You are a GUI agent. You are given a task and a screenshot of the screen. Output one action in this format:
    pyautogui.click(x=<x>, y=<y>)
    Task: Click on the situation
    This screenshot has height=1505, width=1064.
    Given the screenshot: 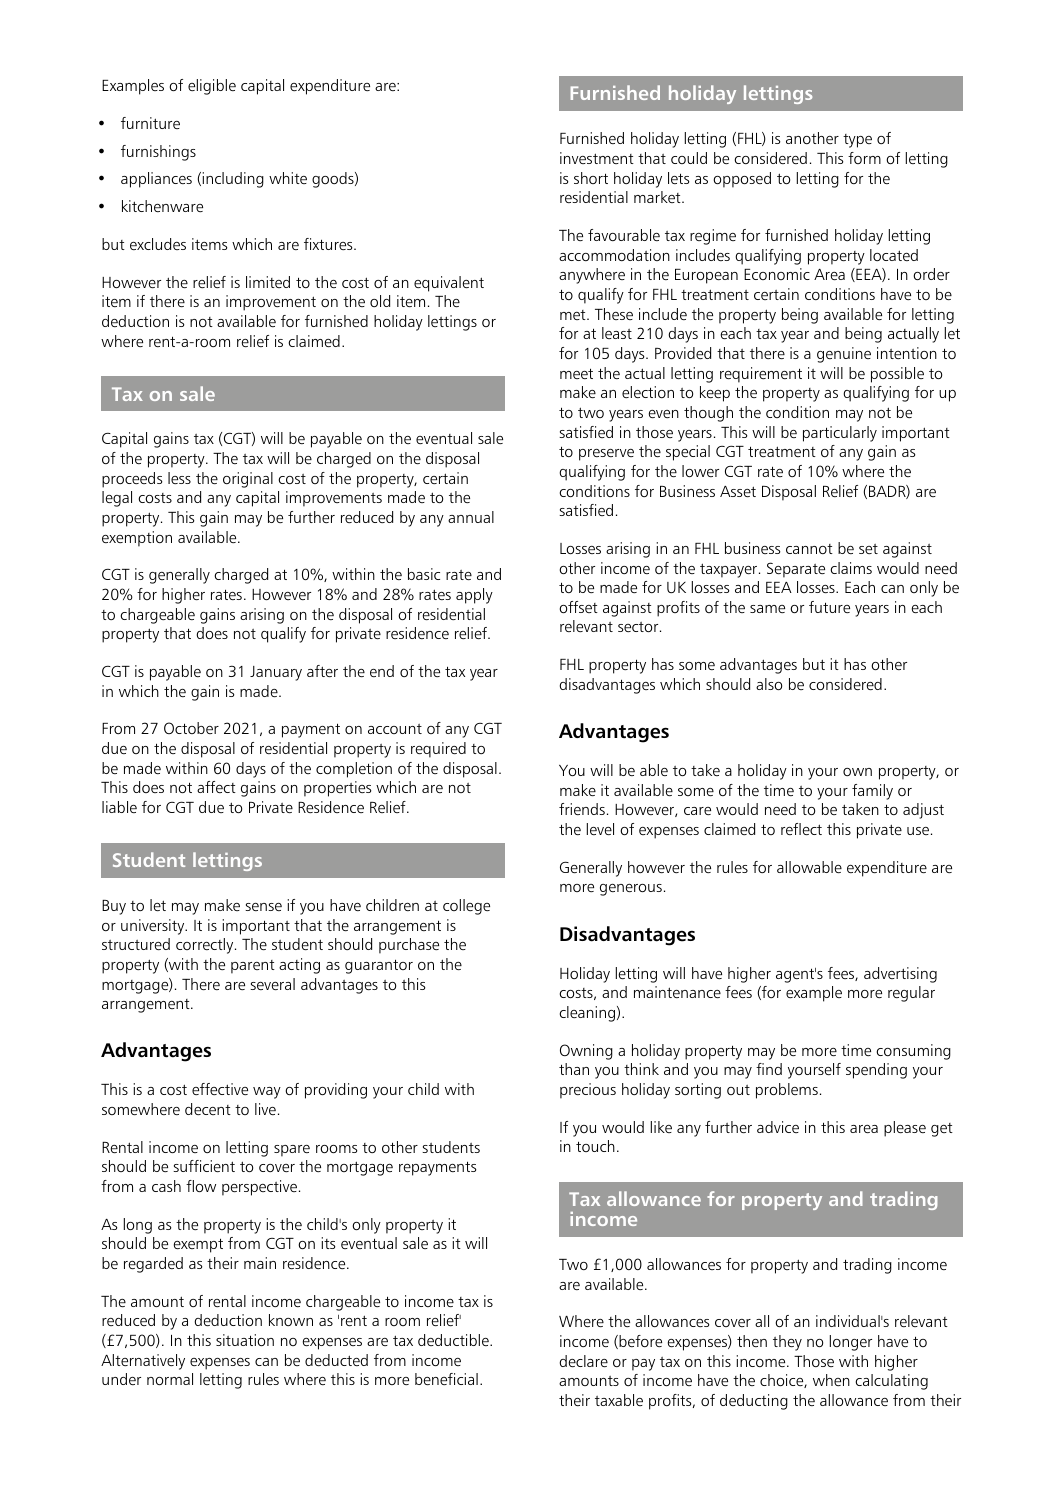 What is the action you would take?
    pyautogui.click(x=245, y=1340)
